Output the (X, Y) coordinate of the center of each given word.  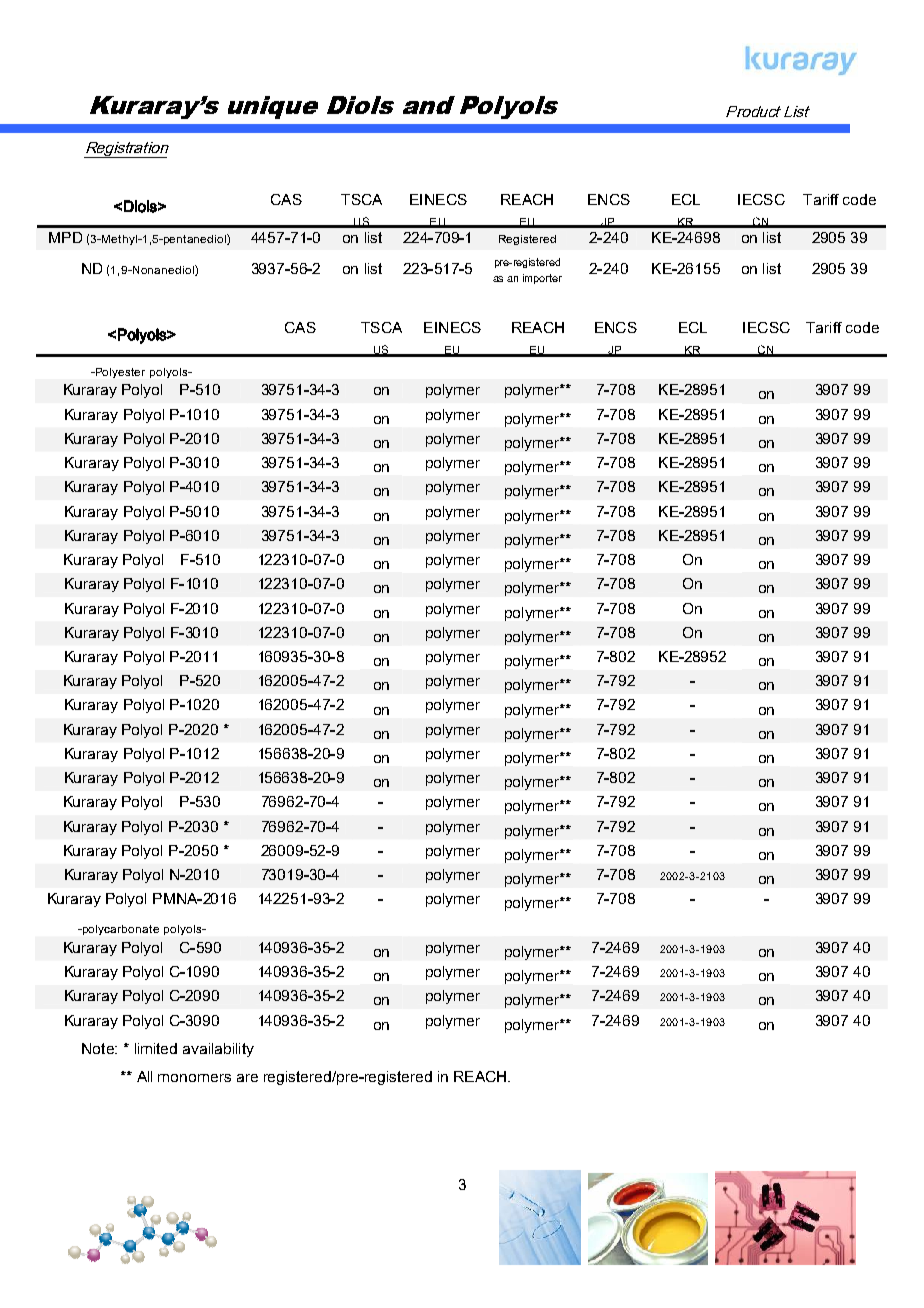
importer (542, 279)
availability (218, 1050)
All (144, 1076)
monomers (194, 1078)
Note (99, 1048)
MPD (65, 237)
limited (156, 1048)
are (247, 1078)
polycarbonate (119, 930)
